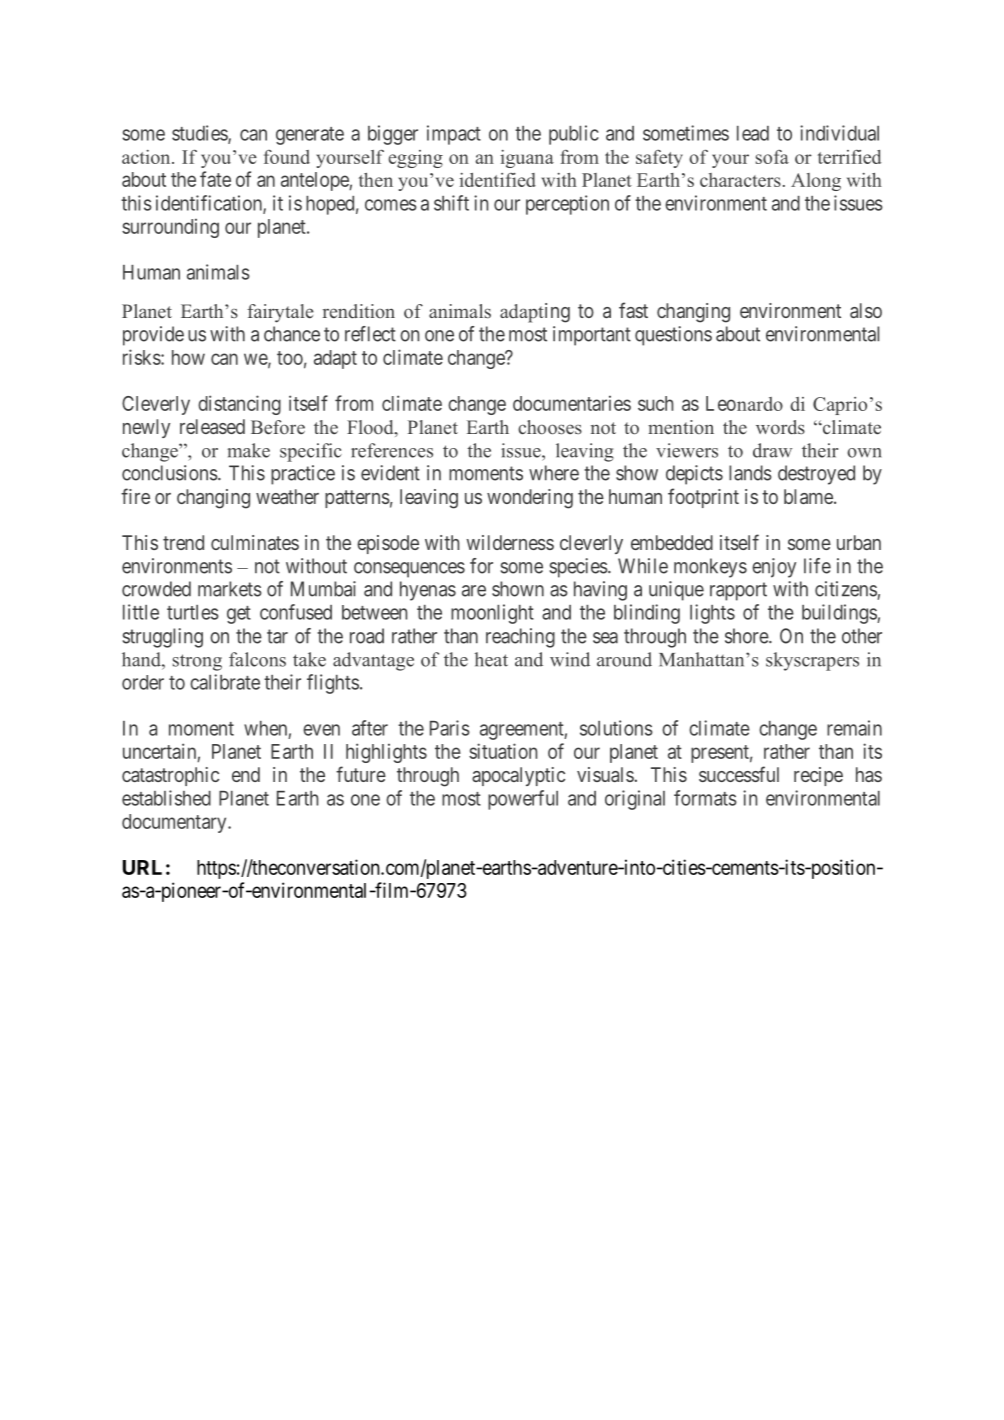 The width and height of the screenshot is (1004, 1420). I want to click on powerful, so click(523, 800).
